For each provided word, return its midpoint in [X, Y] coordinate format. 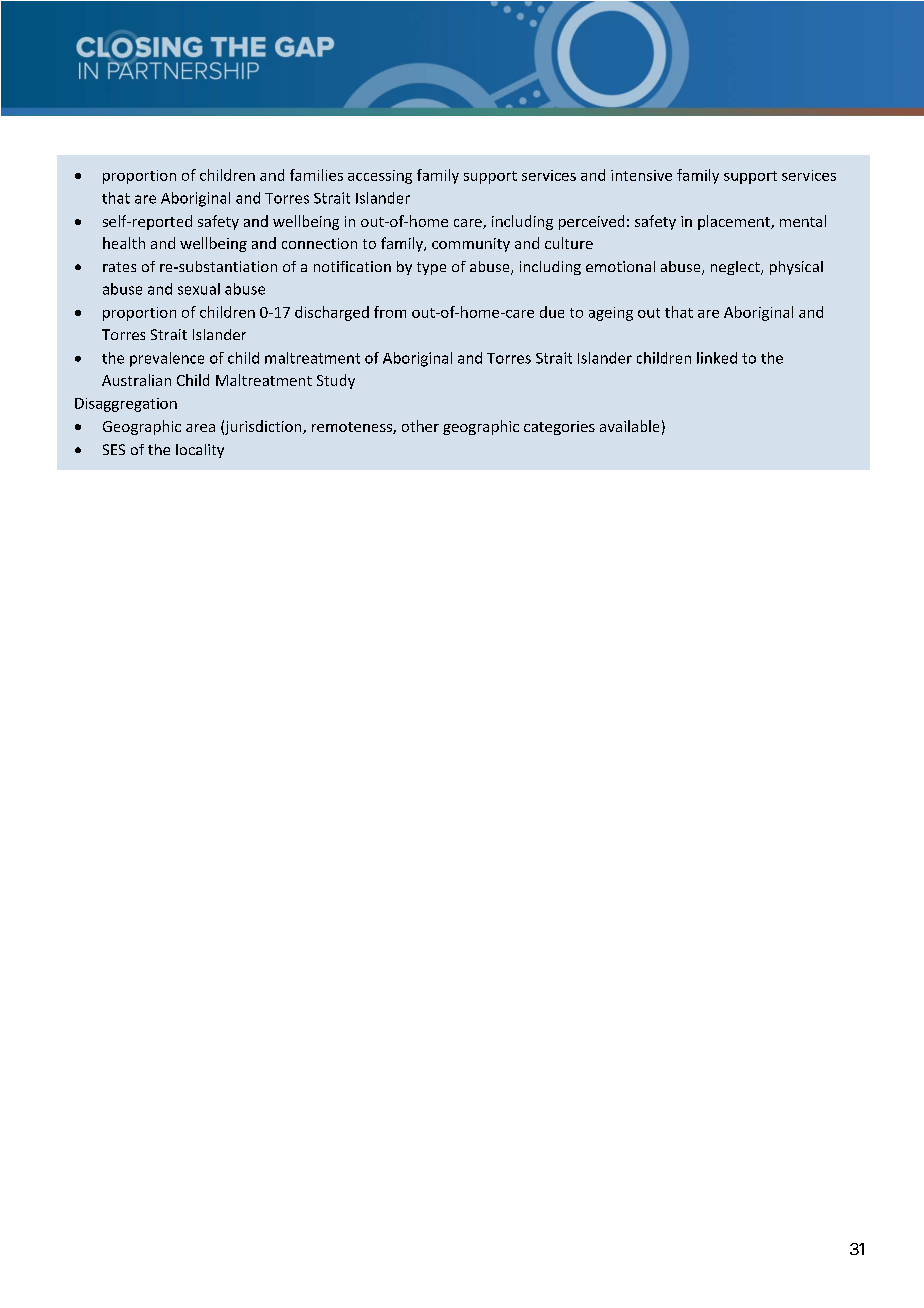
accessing [380, 177]
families [316, 175]
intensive [641, 175]
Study [336, 381]
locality [200, 451]
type [431, 268]
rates [119, 267]
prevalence [167, 359]
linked [717, 358]
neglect [736, 268]
